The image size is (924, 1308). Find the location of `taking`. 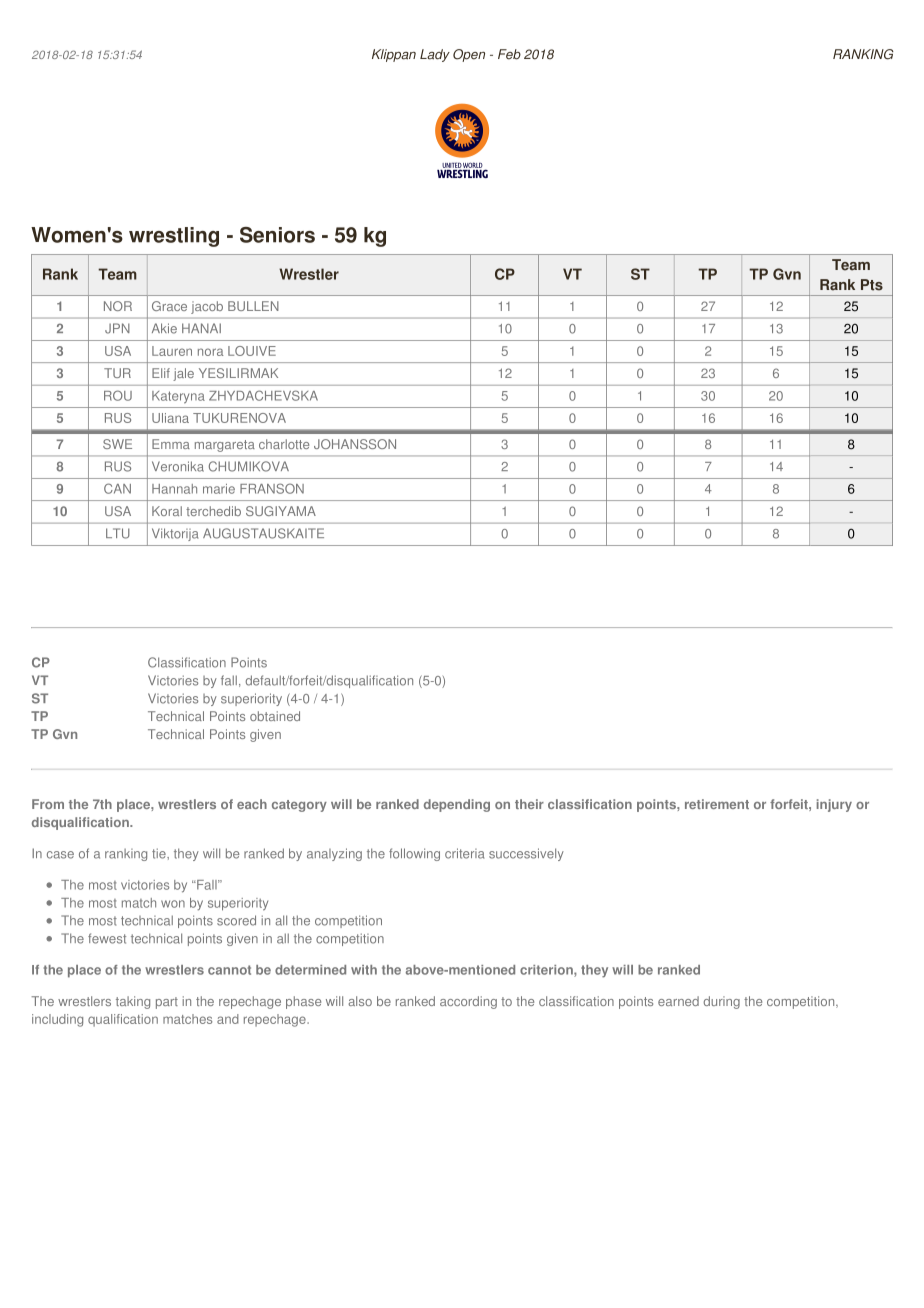

taking is located at coordinates (133, 1002).
